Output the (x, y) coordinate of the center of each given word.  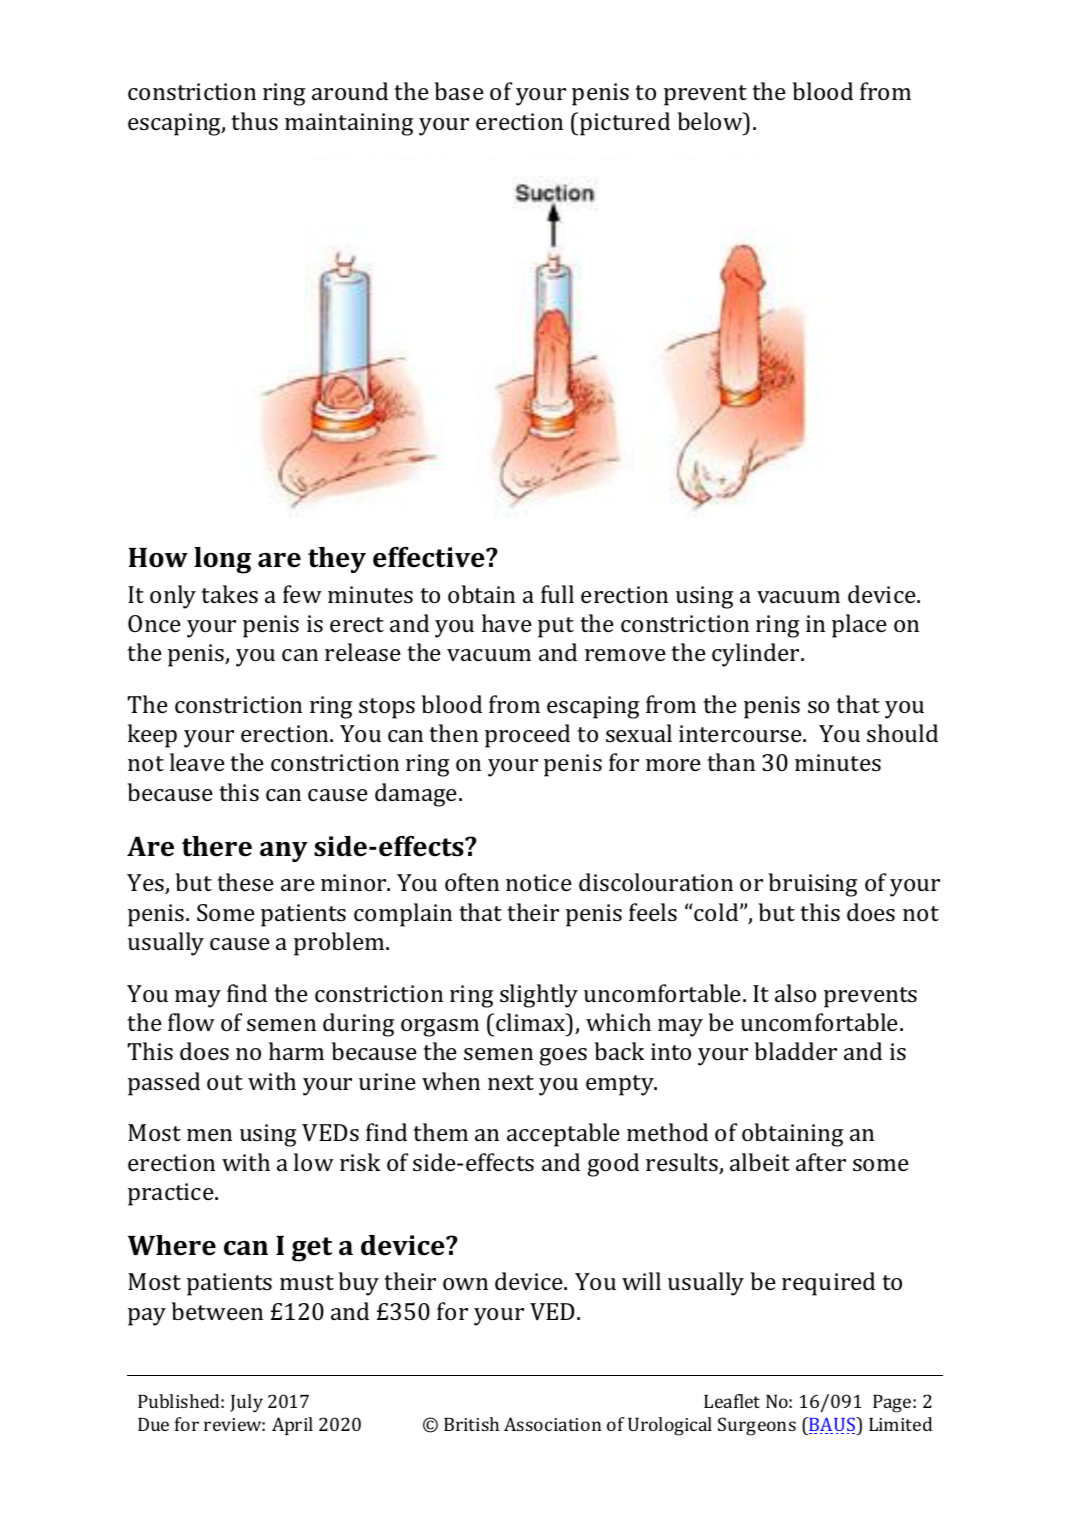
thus (254, 121)
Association (552, 1424)
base (459, 91)
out (225, 1082)
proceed (527, 736)
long (222, 560)
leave (197, 762)
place (859, 626)
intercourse (741, 733)
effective (430, 557)
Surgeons (757, 1426)
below (711, 121)
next (511, 1082)
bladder (796, 1051)
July (246, 1403)
